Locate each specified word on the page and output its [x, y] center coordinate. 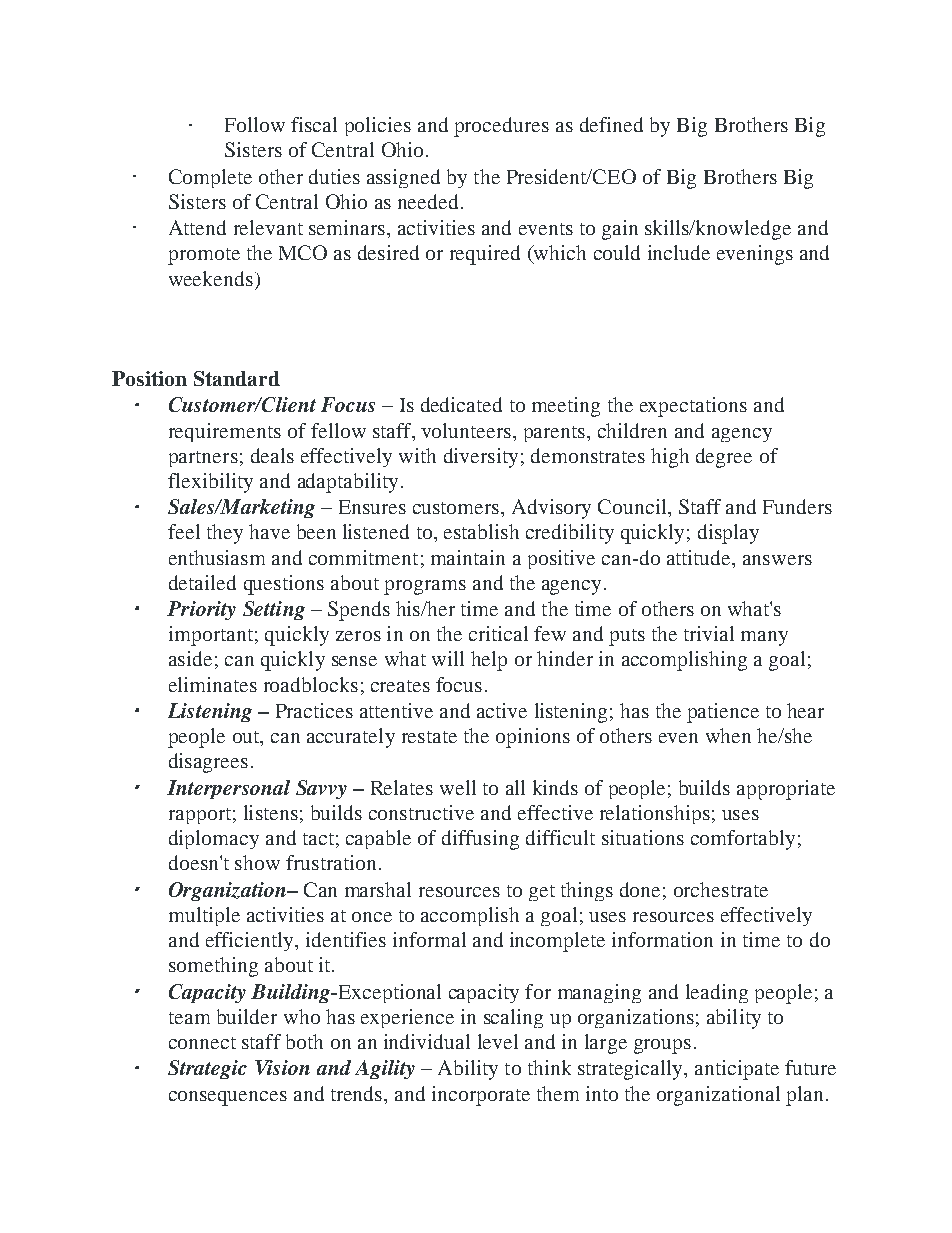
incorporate [481, 1096]
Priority [201, 610]
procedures [501, 127]
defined [611, 124]
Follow [255, 124]
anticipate [737, 1070]
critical [498, 633]
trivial [709, 633]
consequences [228, 1098]
